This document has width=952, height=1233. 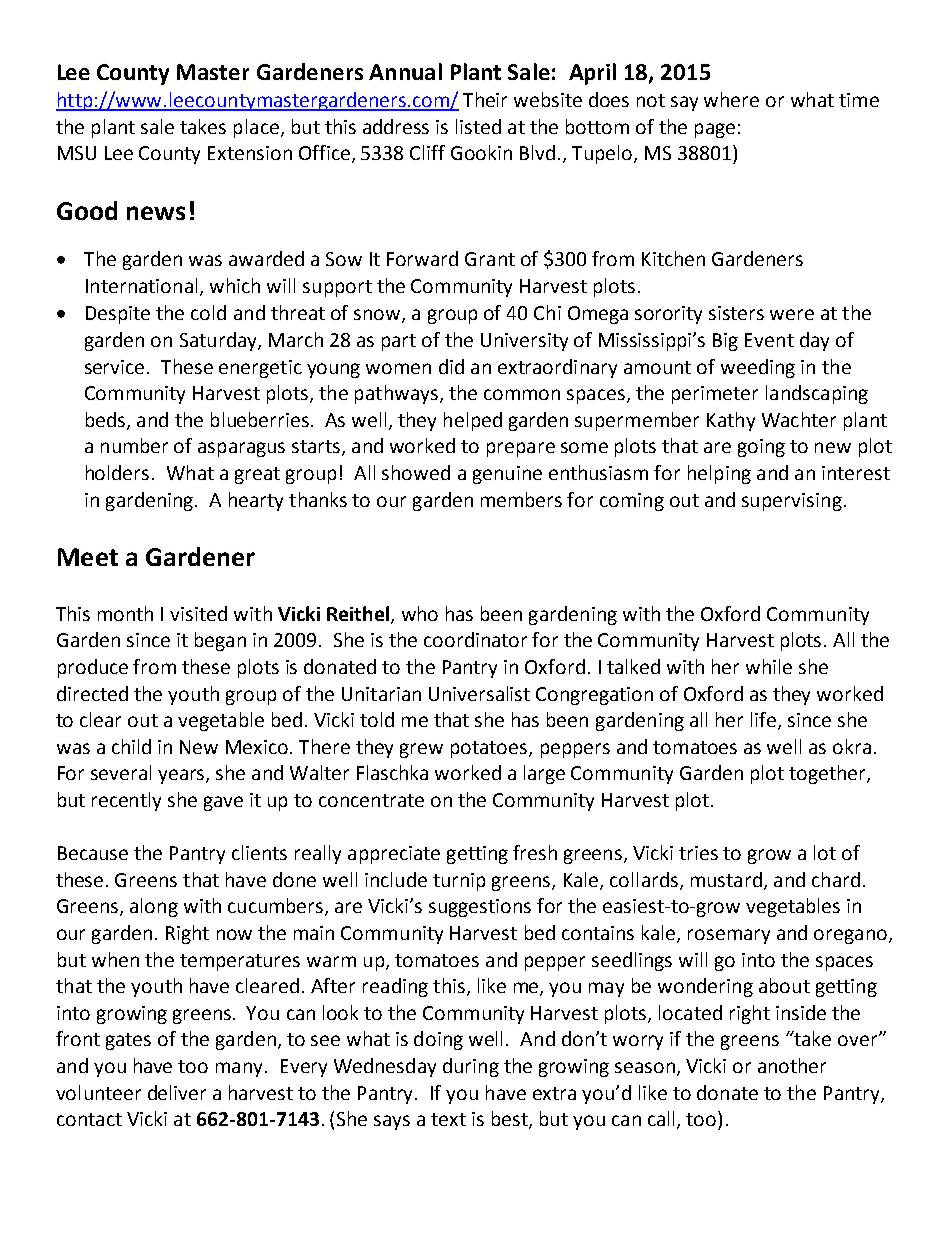 What do you see at coordinates (731, 99) in the document?
I see `where` at bounding box center [731, 99].
